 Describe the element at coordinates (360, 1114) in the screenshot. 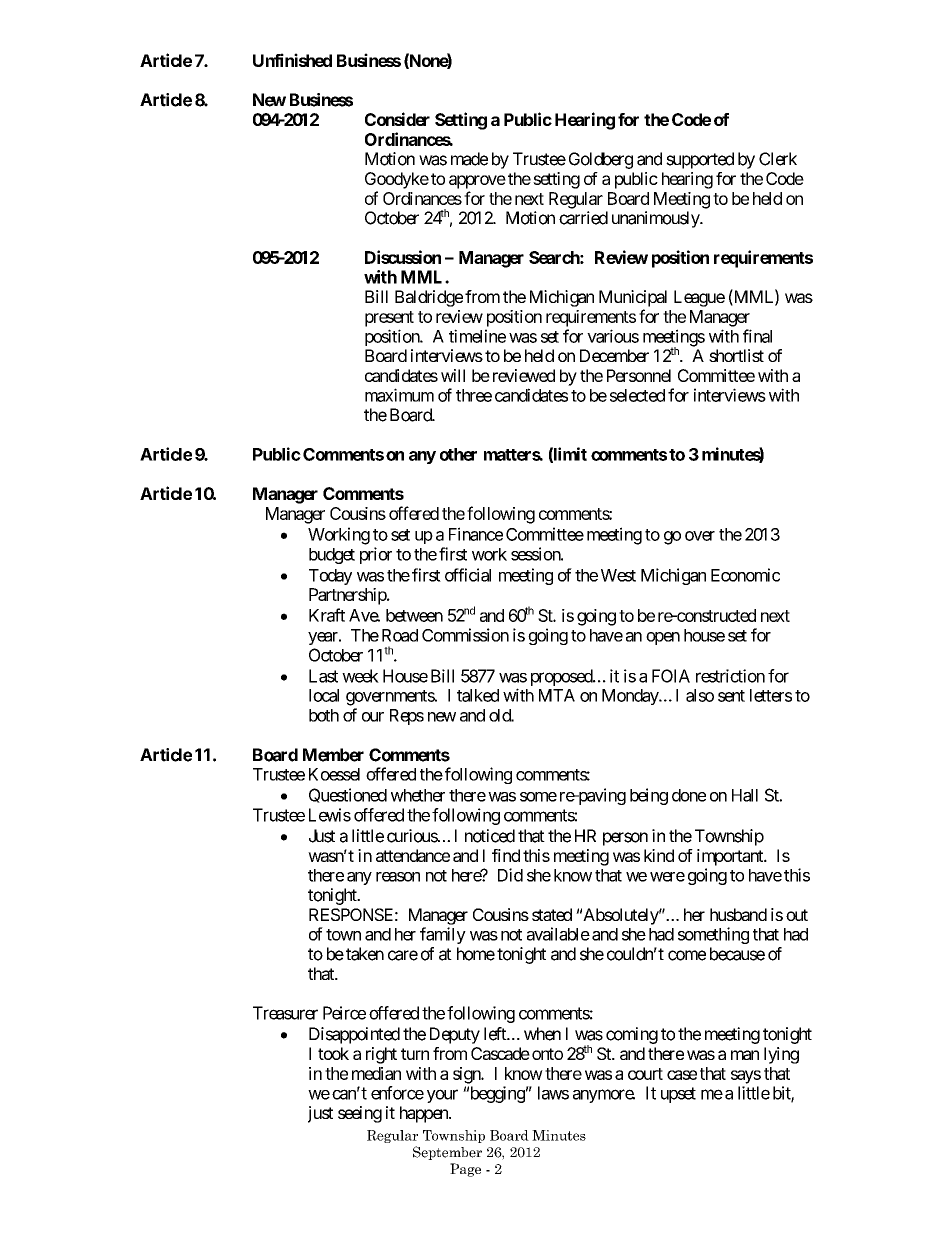

I see `seeing` at that location.
